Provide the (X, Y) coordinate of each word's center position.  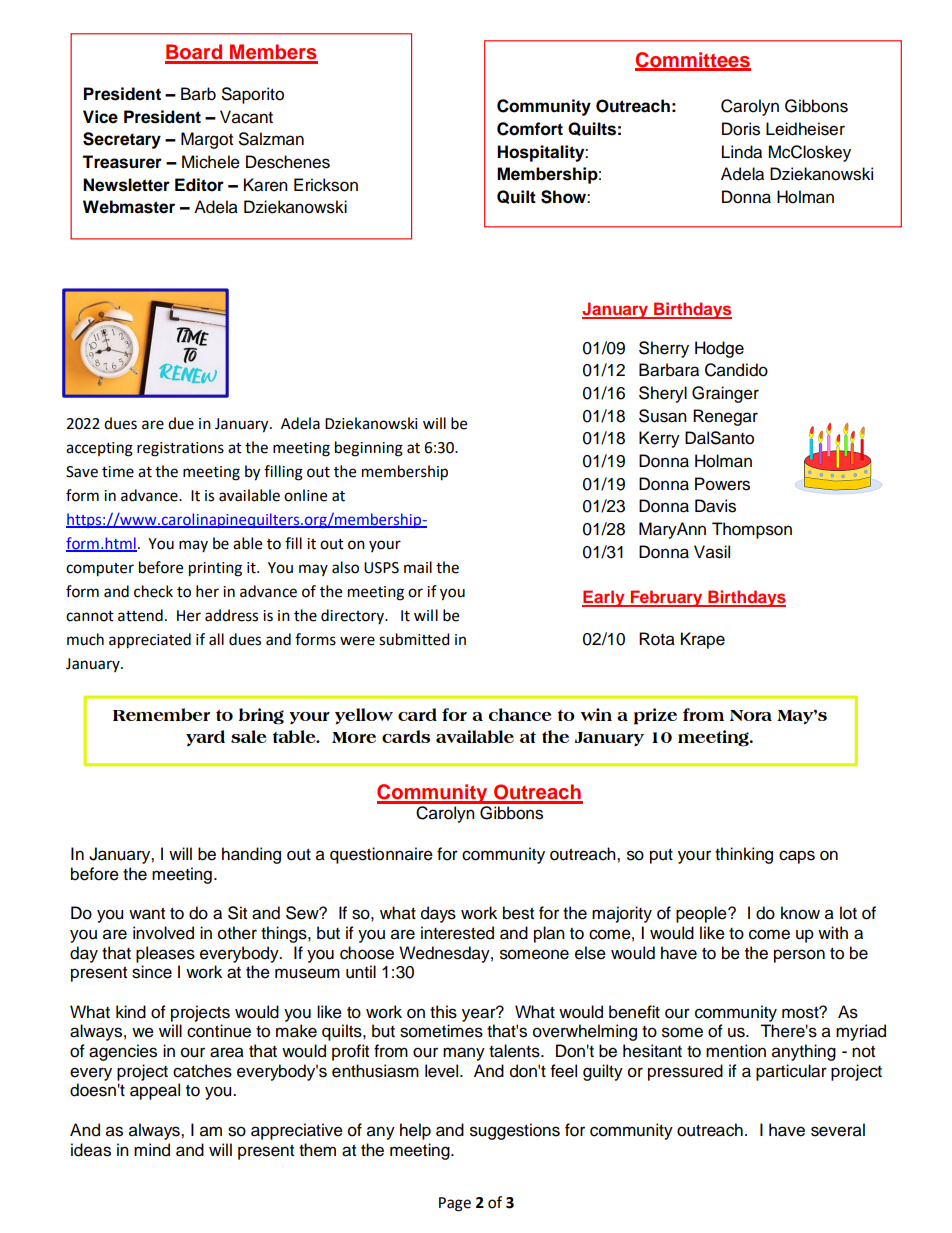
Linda (742, 152)
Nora (751, 715)
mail (418, 567)
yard (205, 738)
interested (457, 933)
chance (520, 714)
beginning (369, 449)
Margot (207, 140)
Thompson (752, 530)
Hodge (719, 349)
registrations (180, 449)
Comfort (530, 129)
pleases (165, 954)
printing (215, 569)
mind (152, 1150)
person (799, 956)
